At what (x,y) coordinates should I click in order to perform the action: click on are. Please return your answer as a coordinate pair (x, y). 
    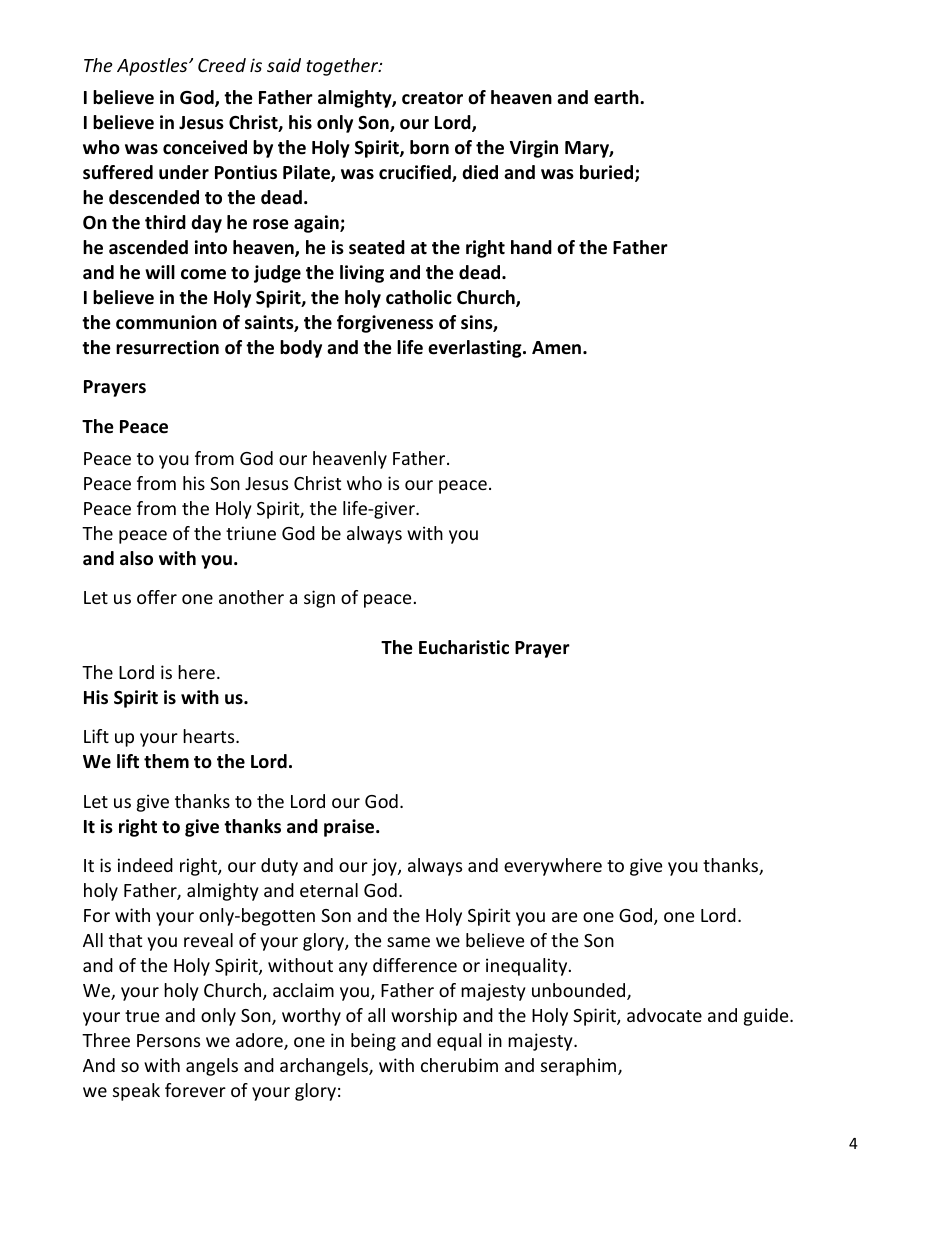
    Looking at the image, I should click on (564, 917).
